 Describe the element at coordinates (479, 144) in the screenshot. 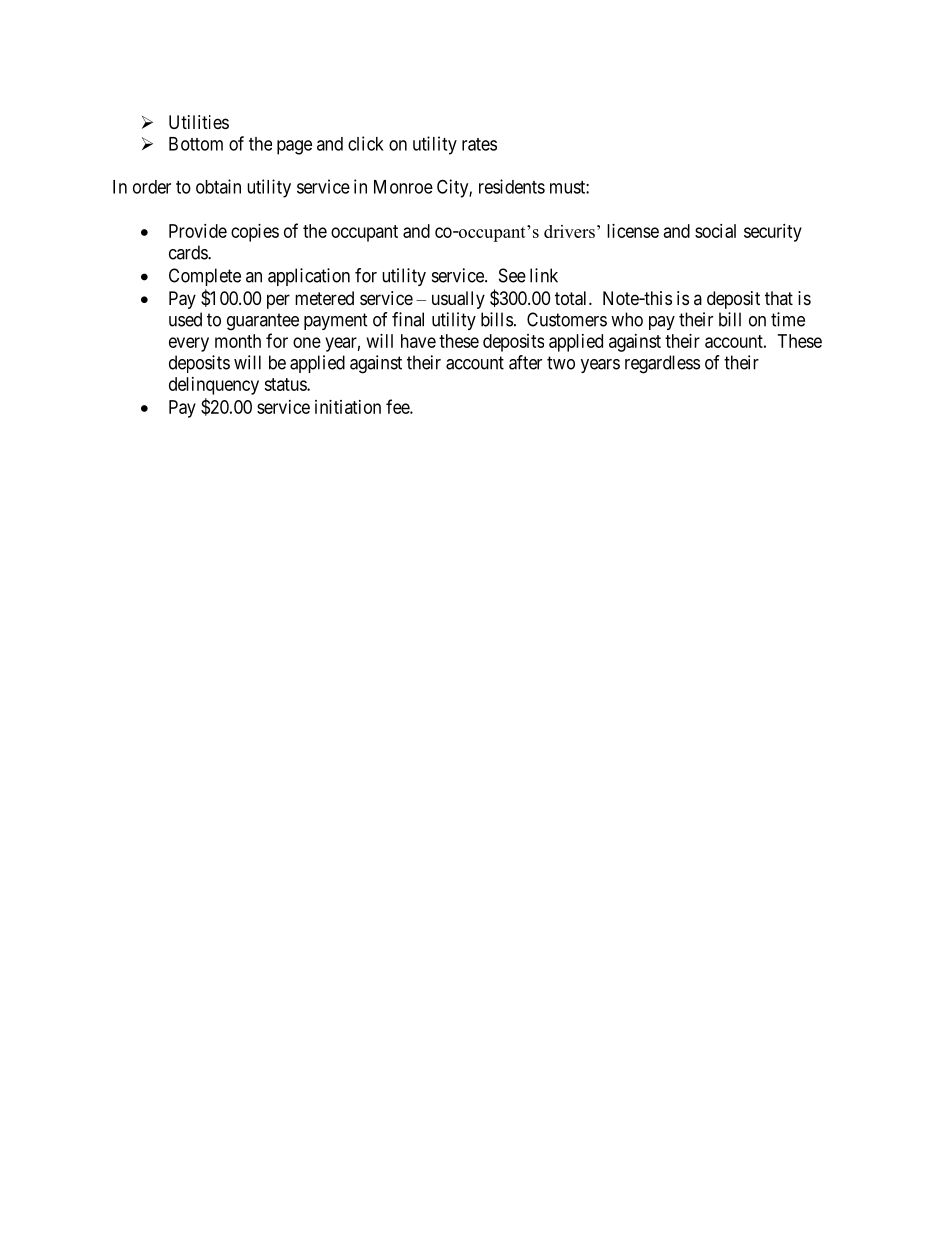

I see `rates` at that location.
